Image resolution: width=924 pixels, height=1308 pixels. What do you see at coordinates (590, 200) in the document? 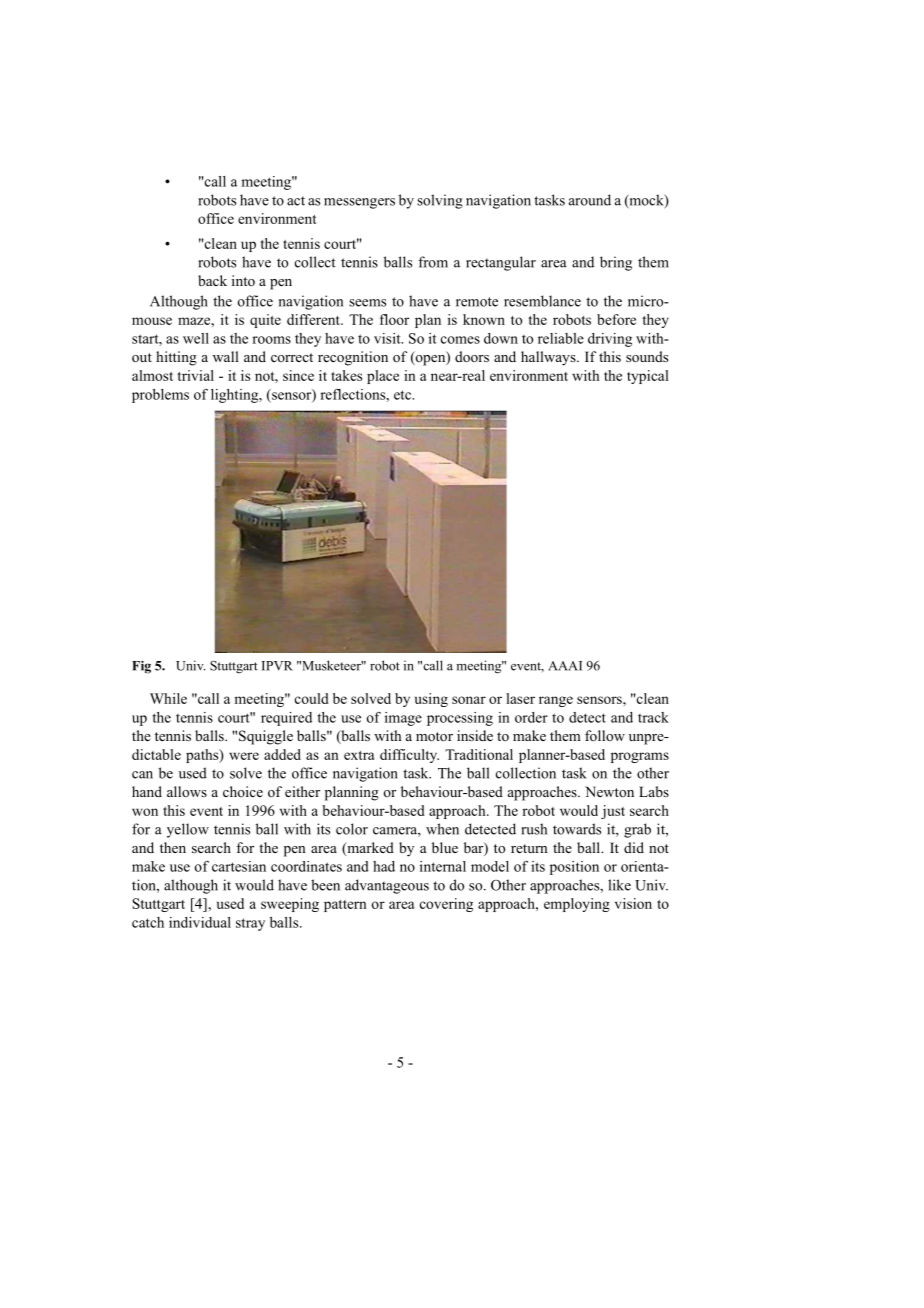
I see `around` at bounding box center [590, 200].
